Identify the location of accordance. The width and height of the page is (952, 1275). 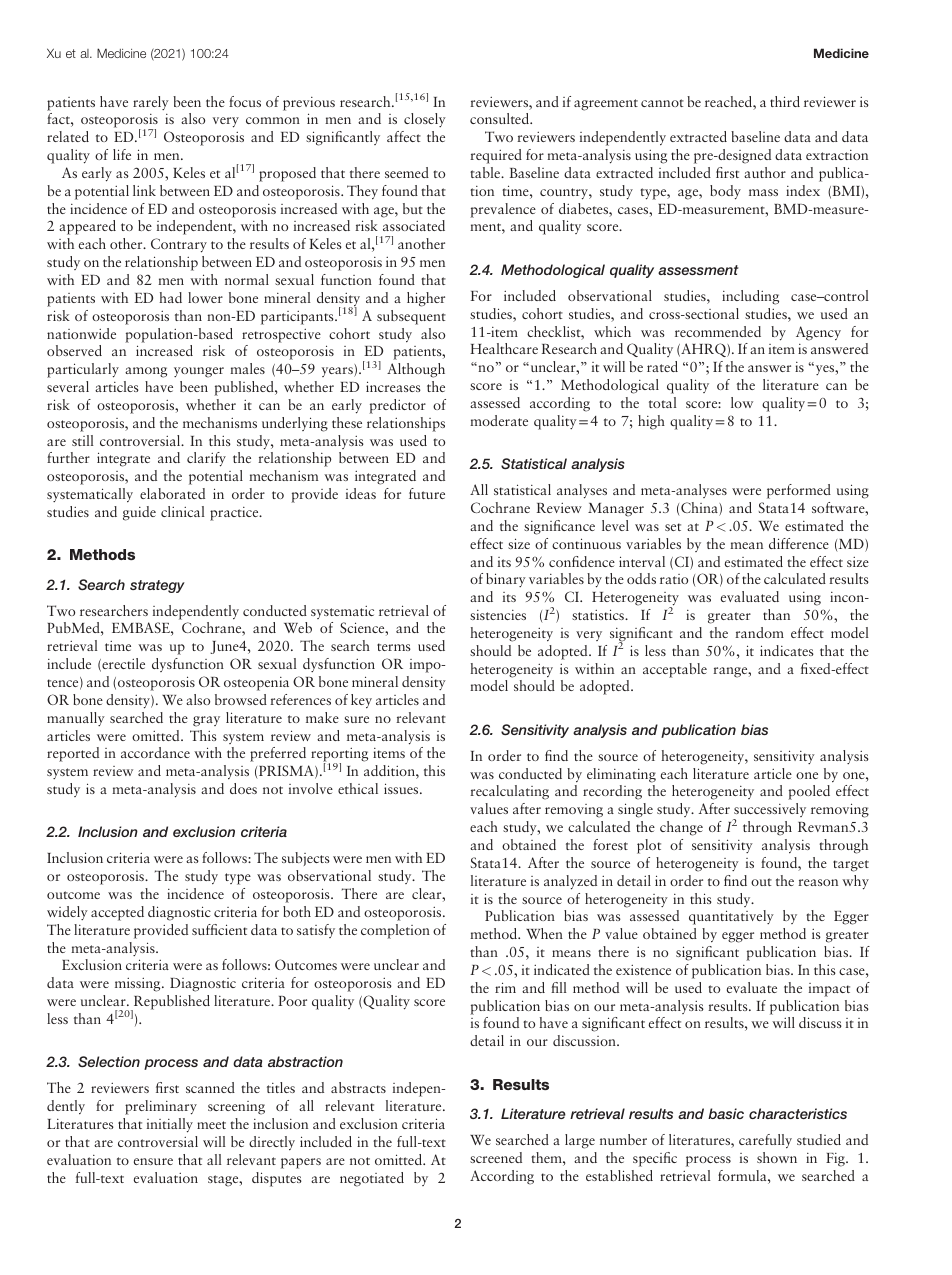
(155, 752).
